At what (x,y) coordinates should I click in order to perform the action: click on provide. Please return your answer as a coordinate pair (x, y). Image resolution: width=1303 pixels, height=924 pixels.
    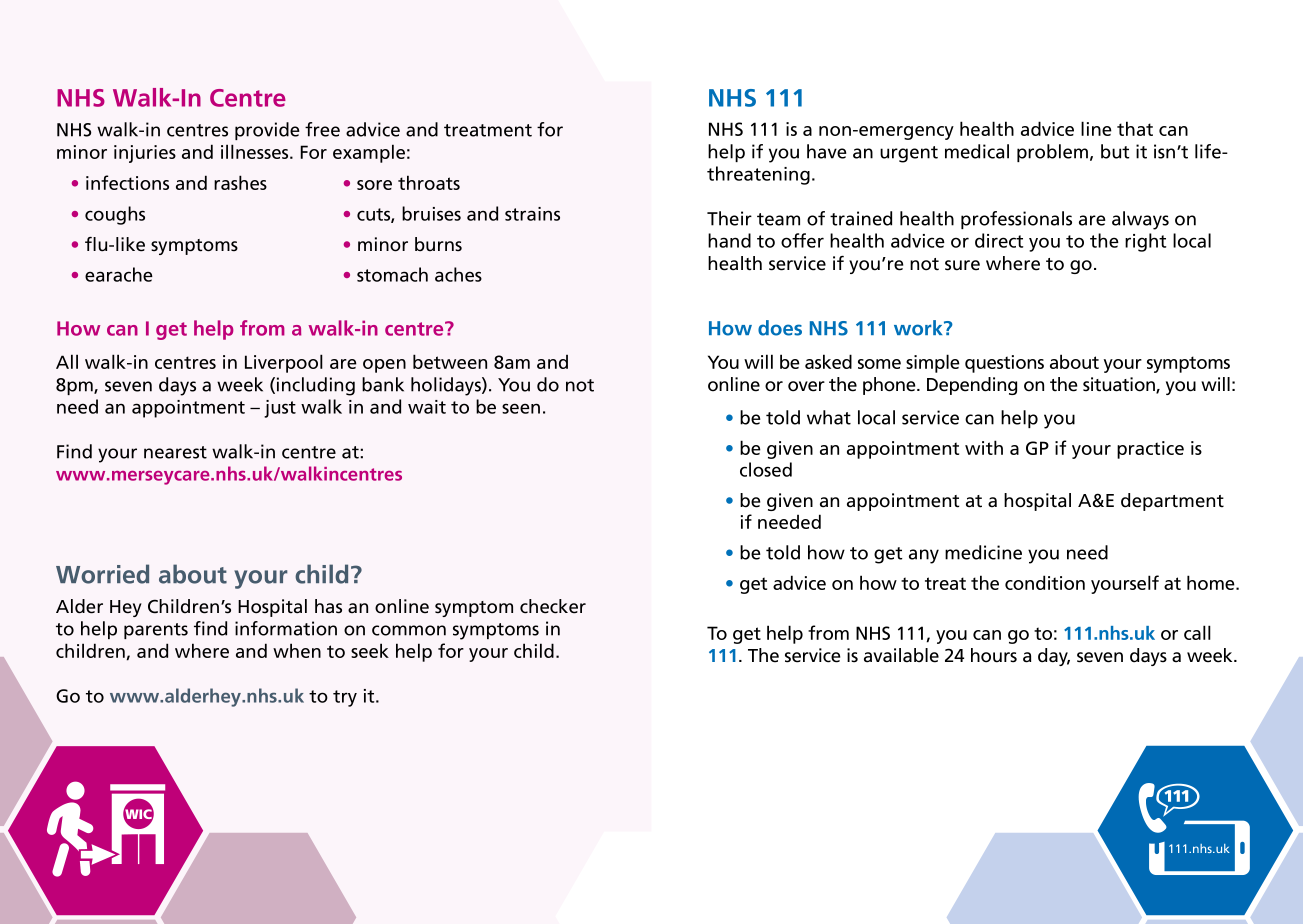
    Looking at the image, I should click on (267, 131).
